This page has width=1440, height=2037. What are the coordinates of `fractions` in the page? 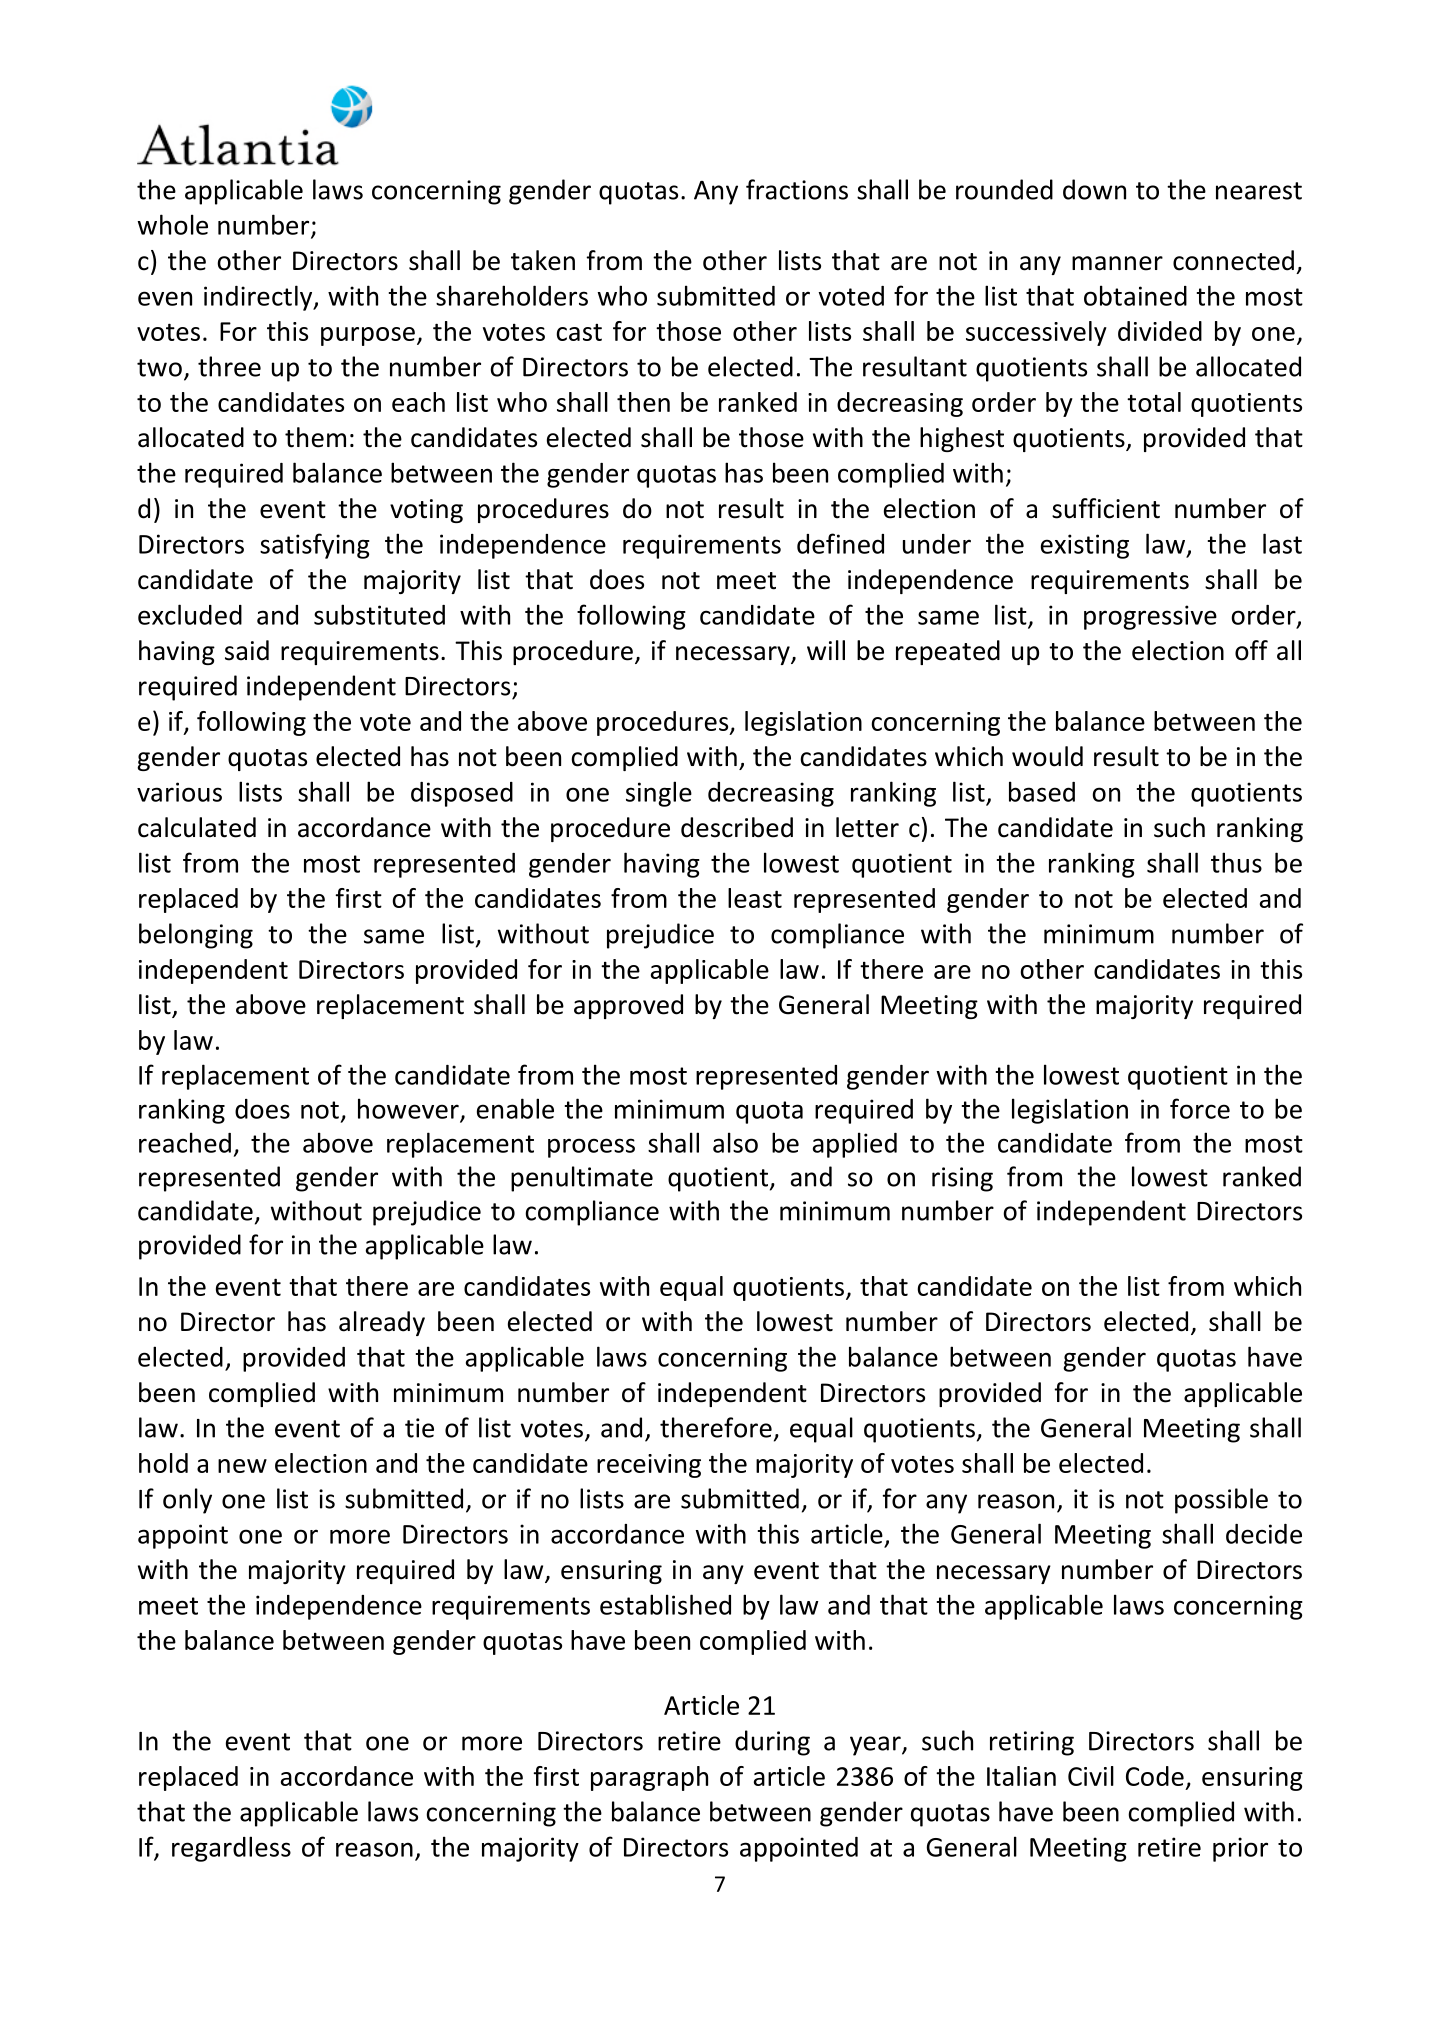 It's located at (797, 189).
